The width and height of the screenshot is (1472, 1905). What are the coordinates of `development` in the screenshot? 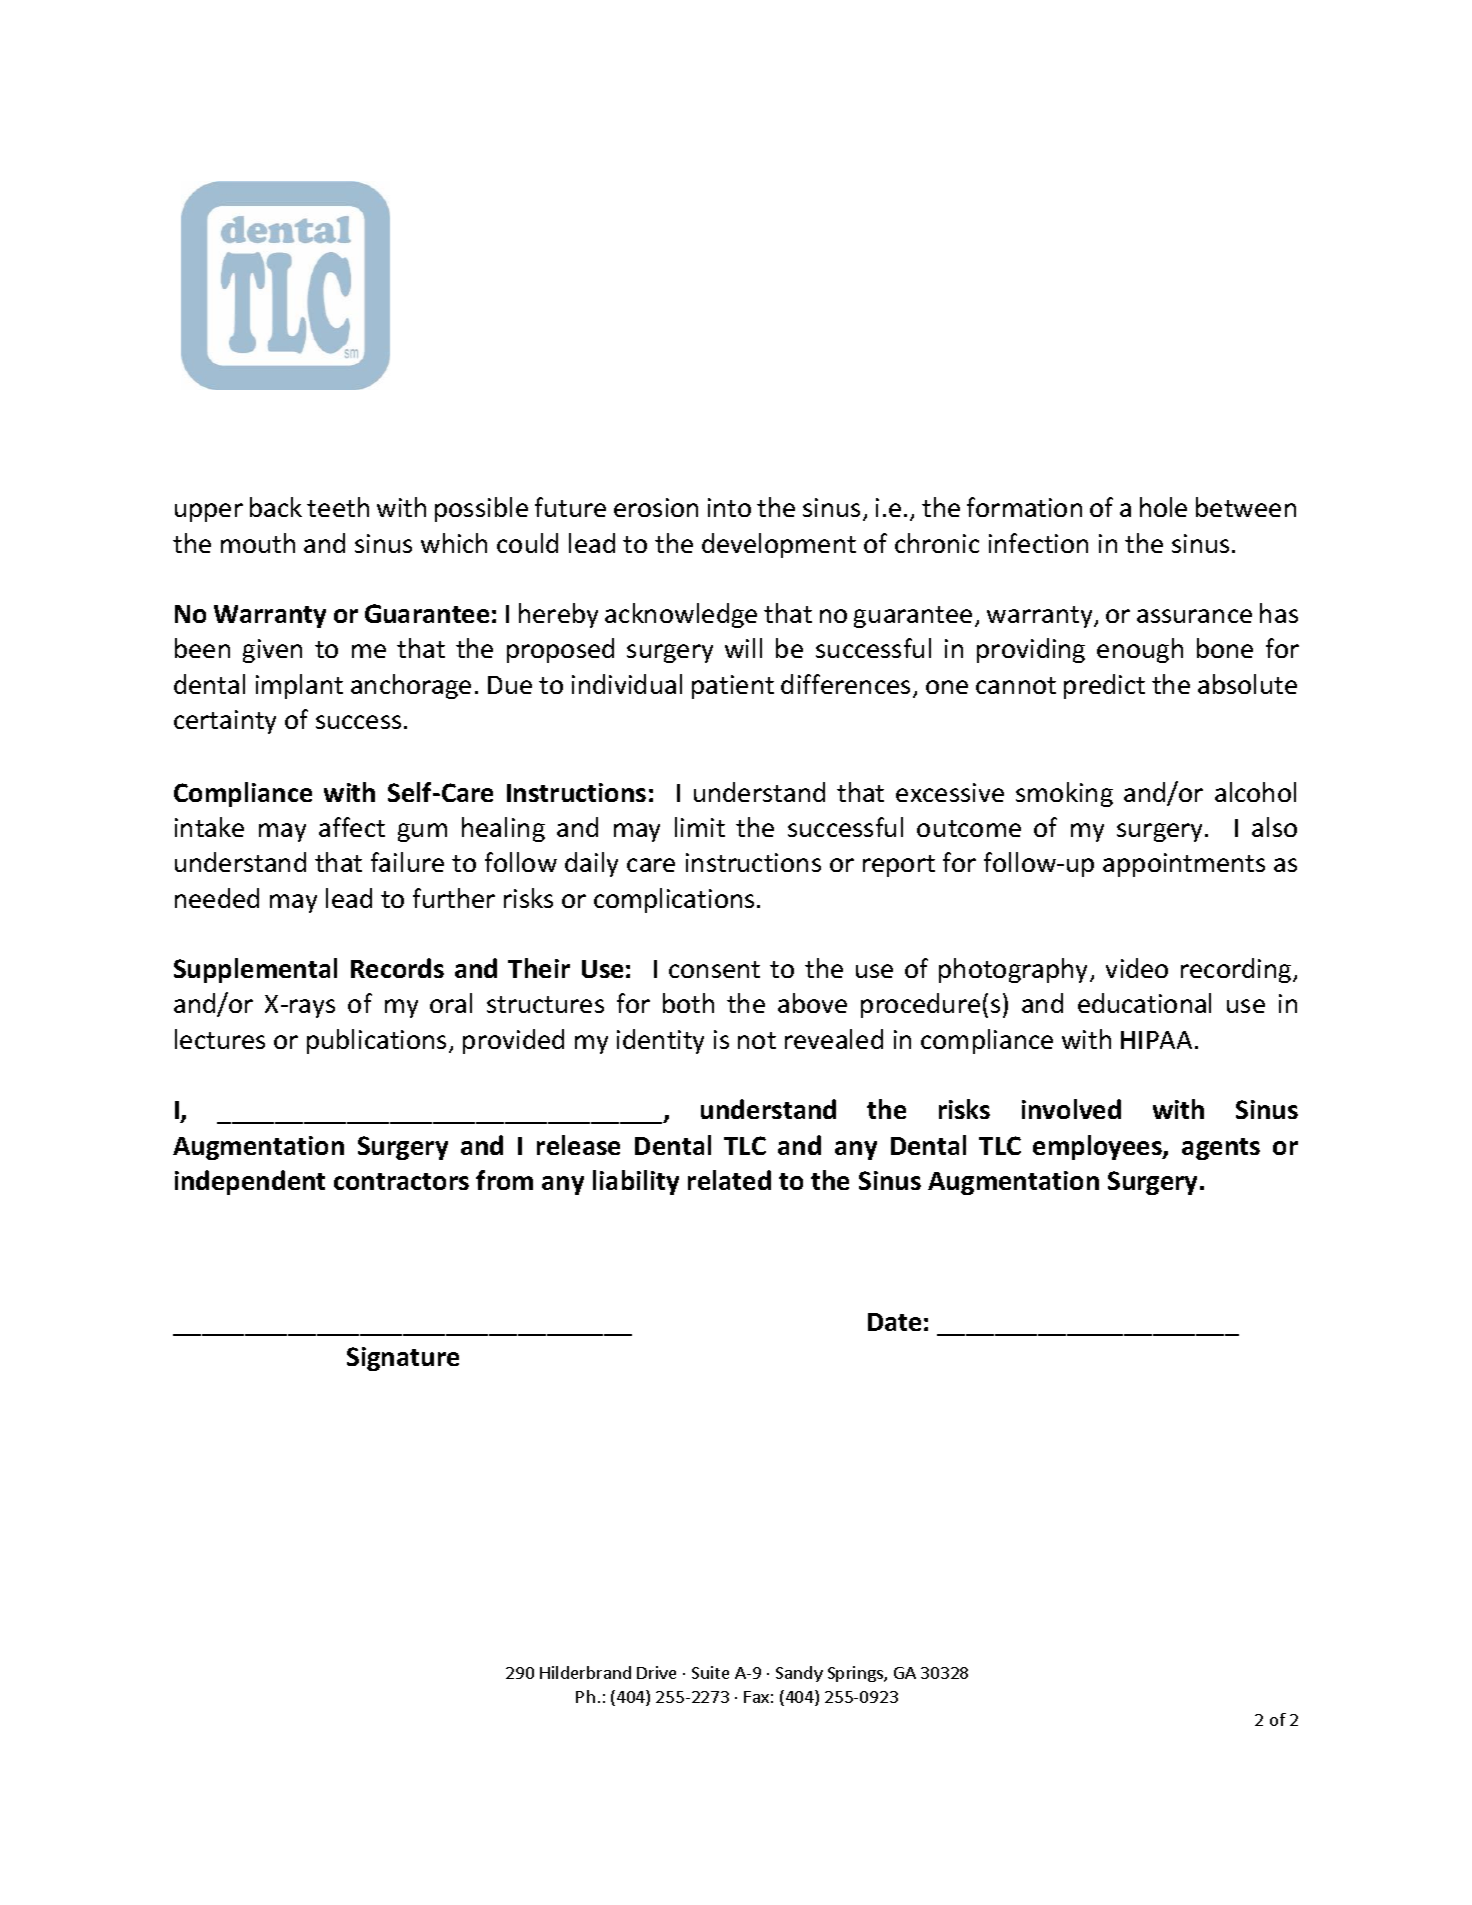 It's located at (779, 545).
